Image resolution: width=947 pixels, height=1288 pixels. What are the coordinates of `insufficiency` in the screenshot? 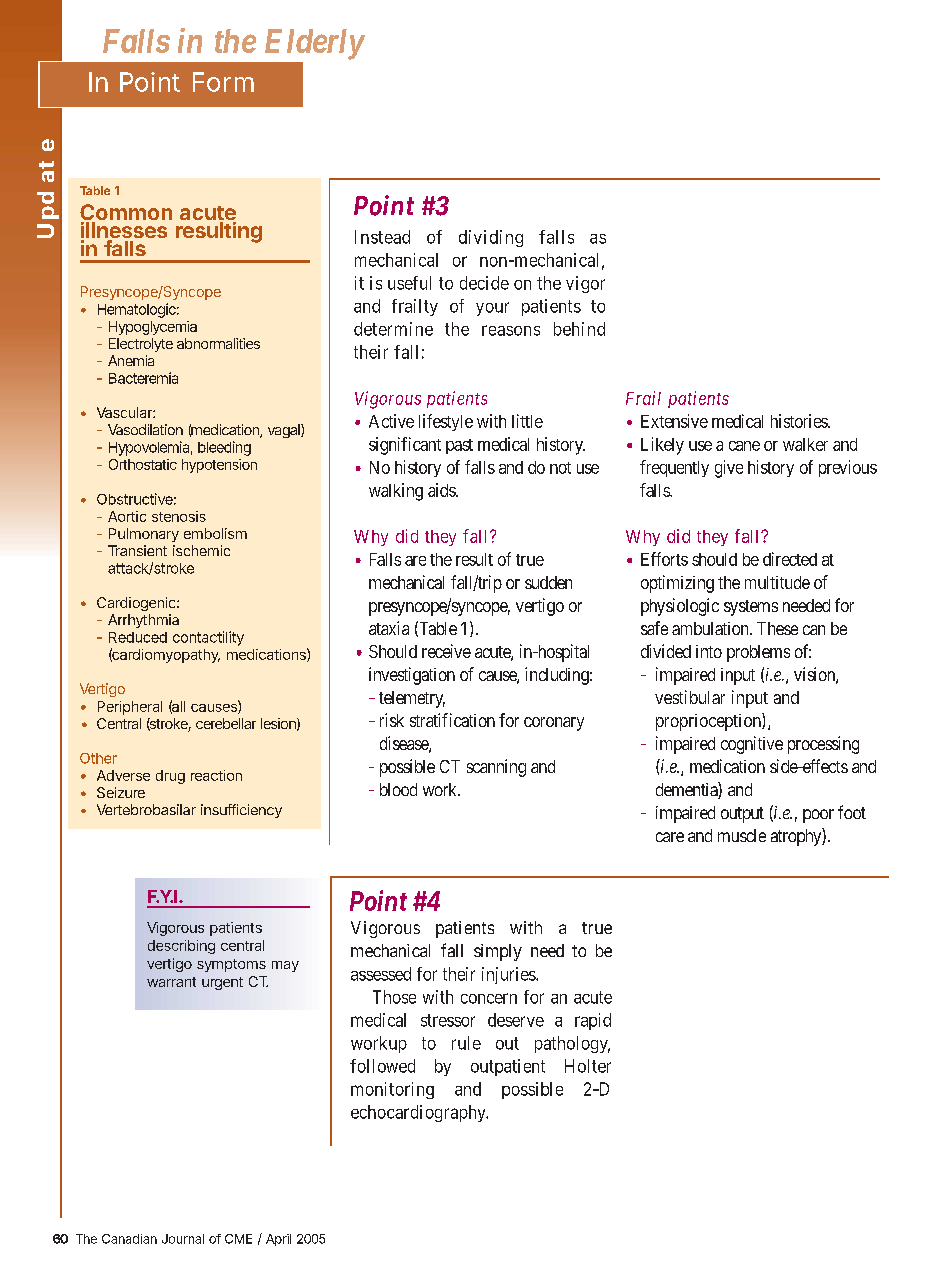 It's located at (241, 811).
